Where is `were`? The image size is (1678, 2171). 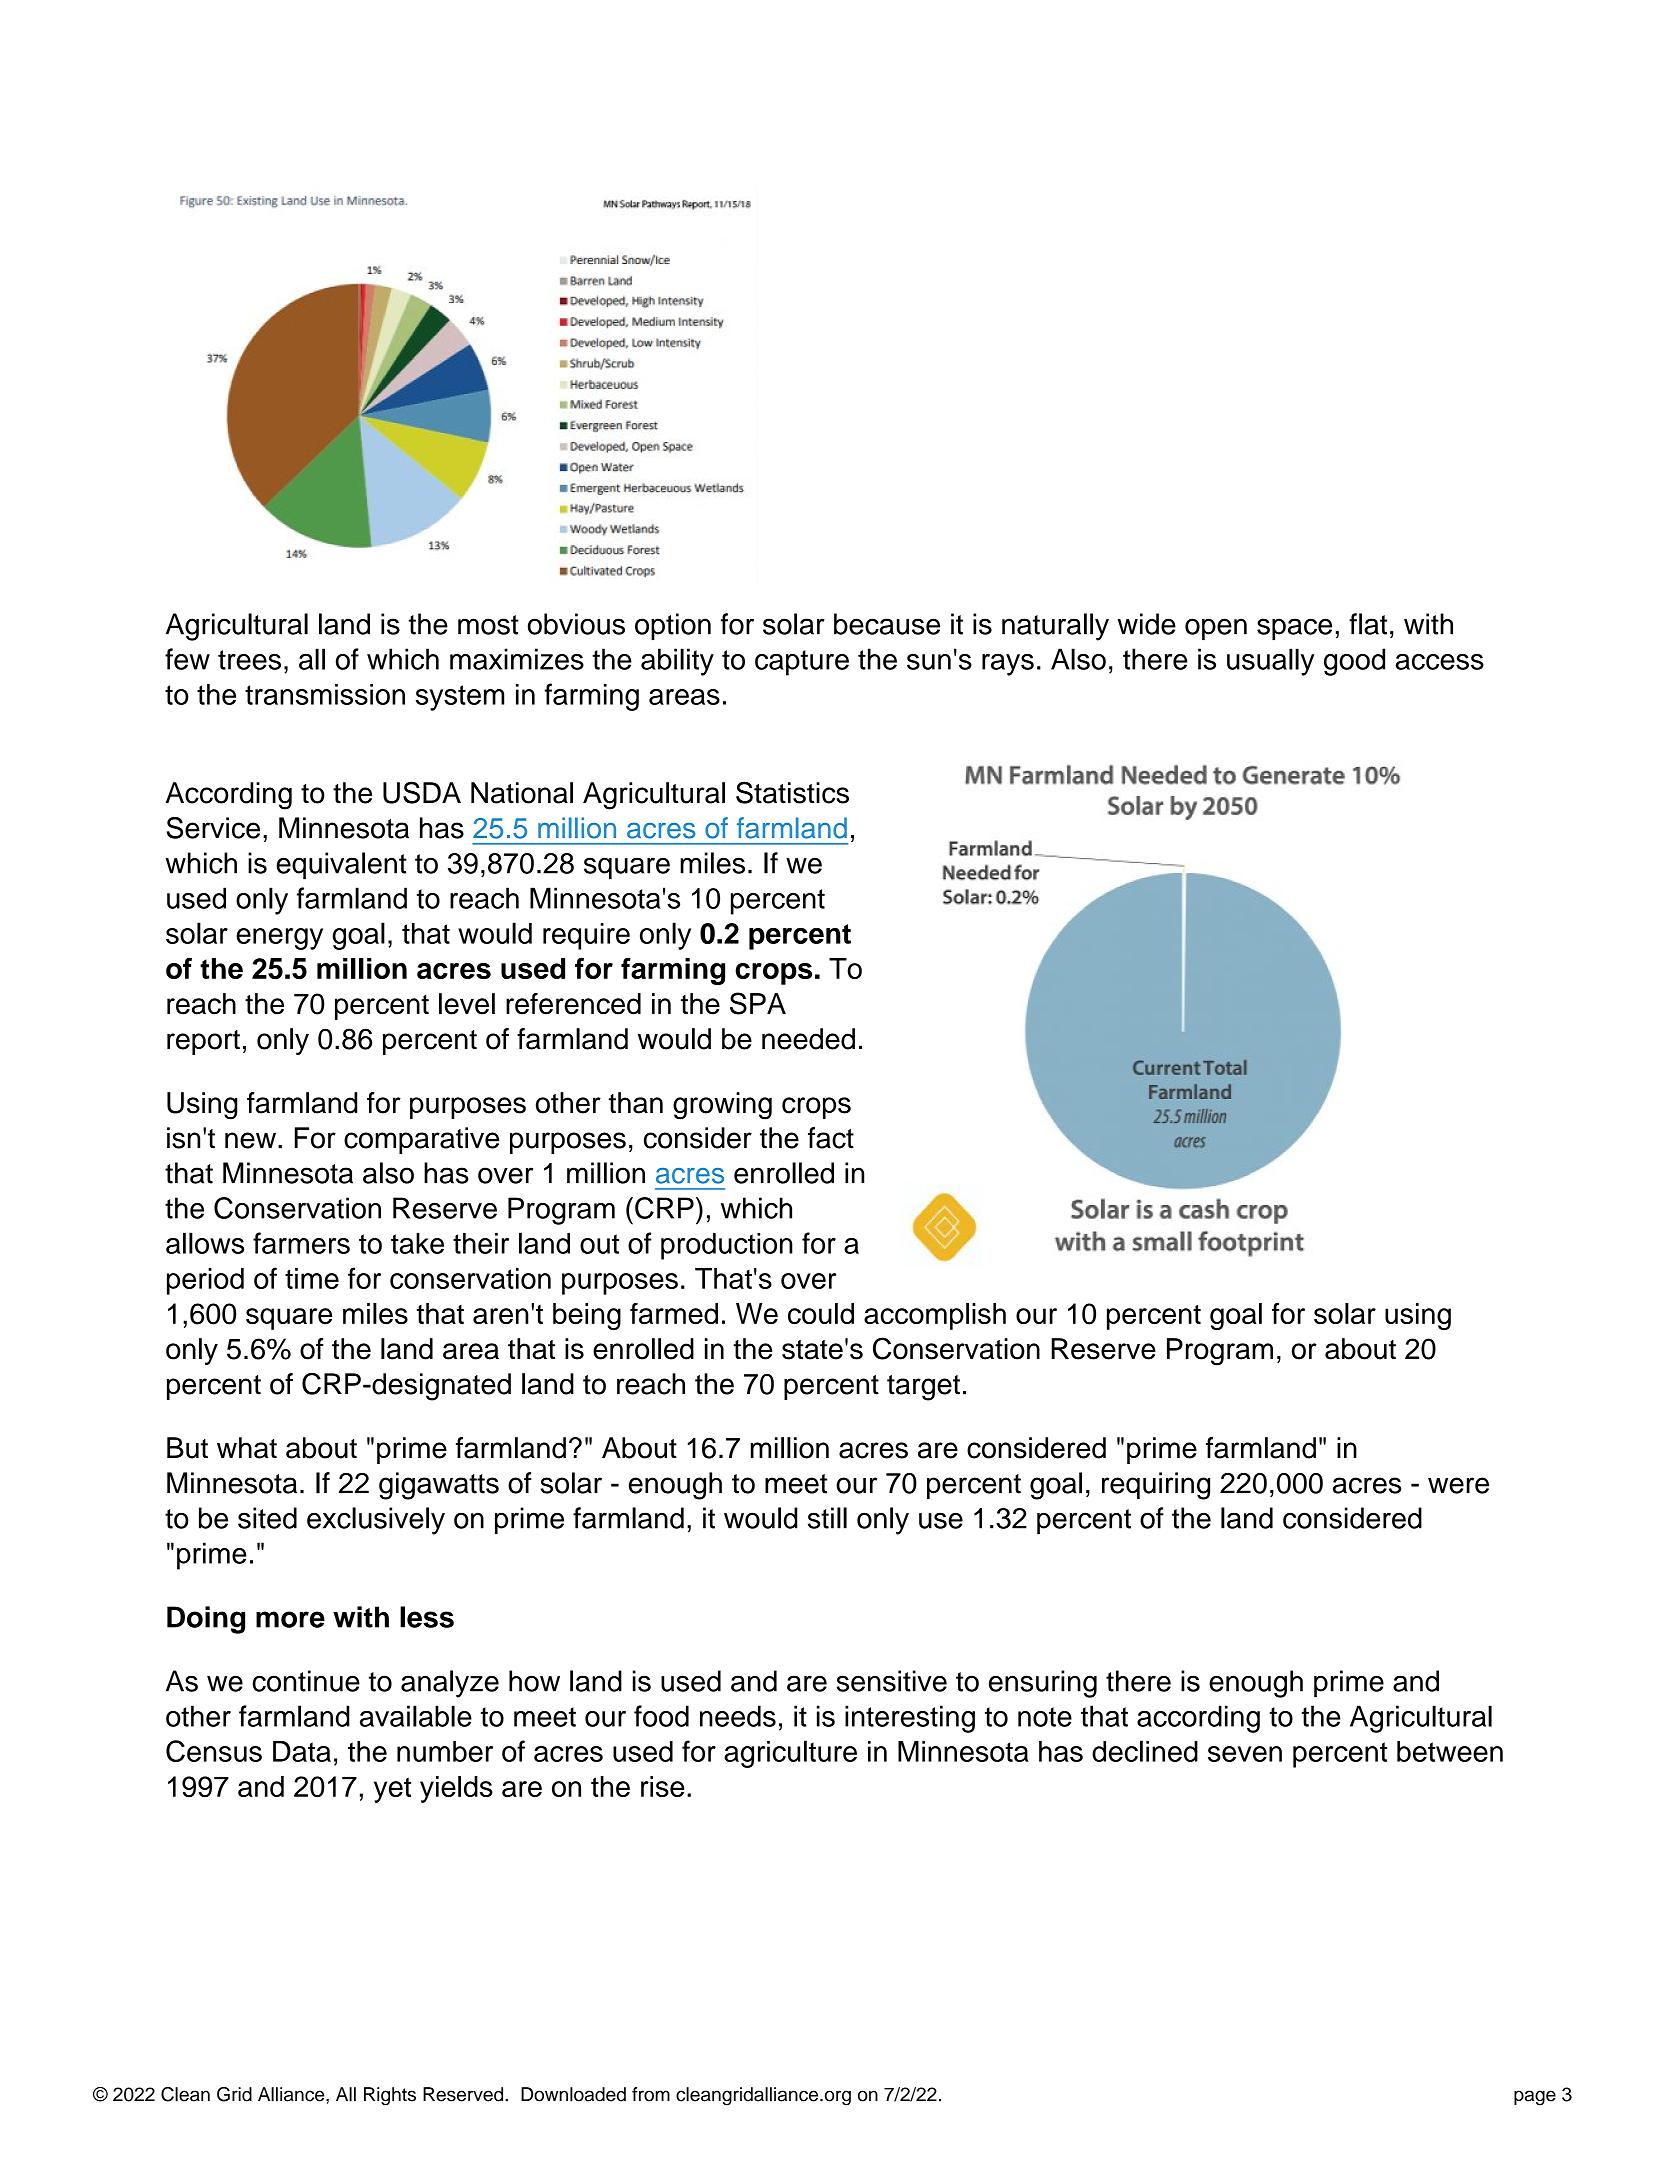 were is located at coordinates (1458, 1485).
